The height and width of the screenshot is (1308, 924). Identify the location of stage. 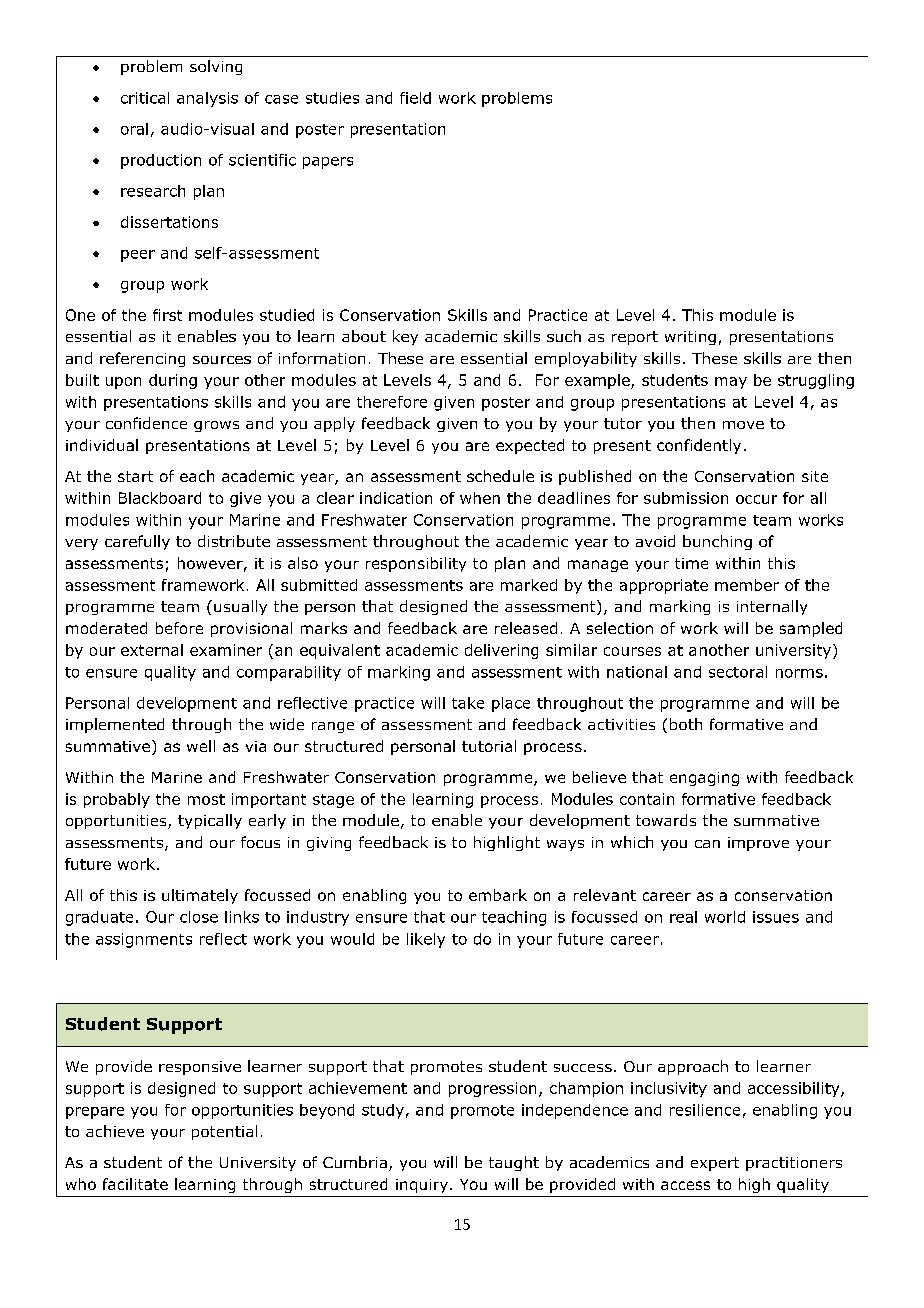
(333, 801).
